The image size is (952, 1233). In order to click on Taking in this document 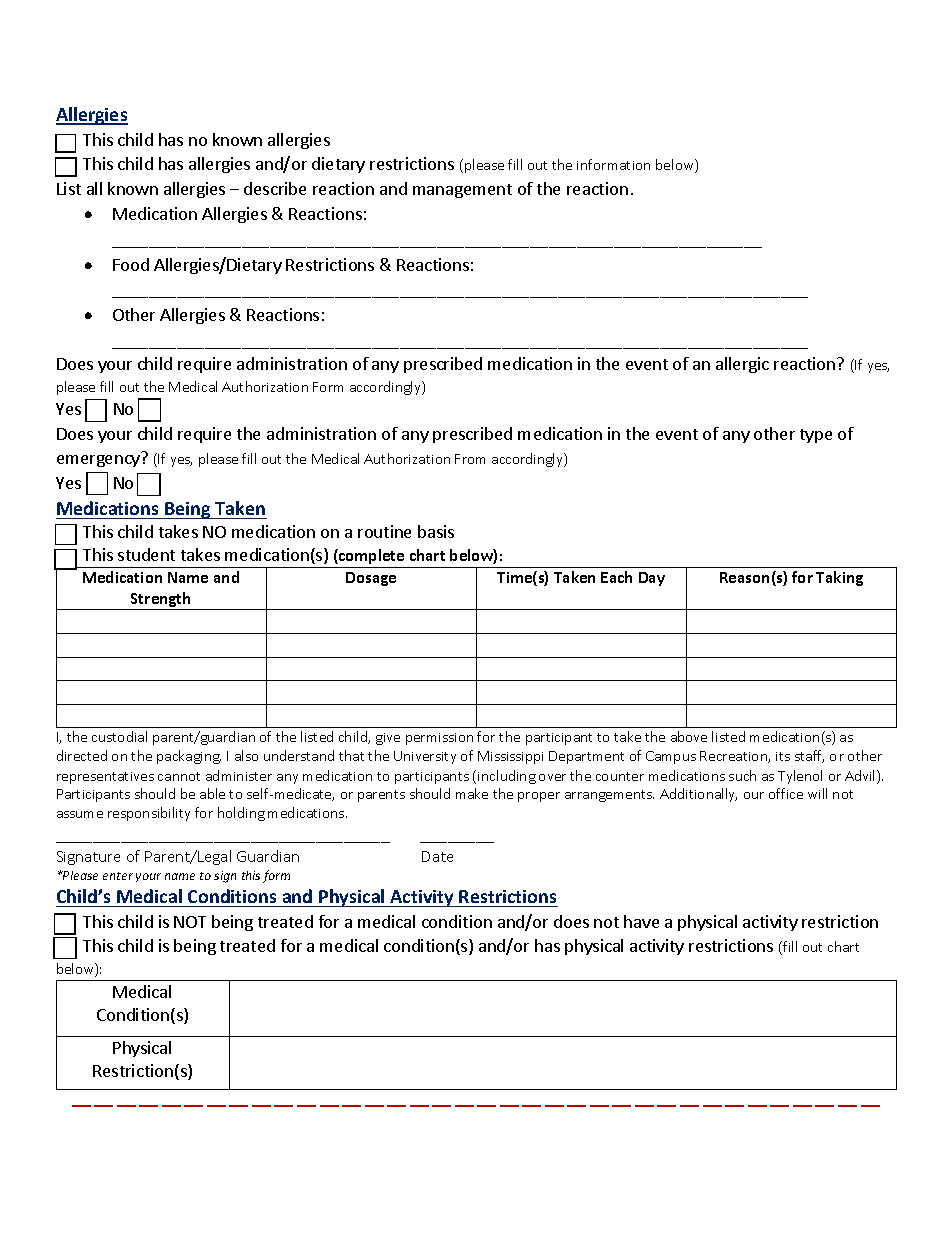, I will do `click(839, 578)`.
